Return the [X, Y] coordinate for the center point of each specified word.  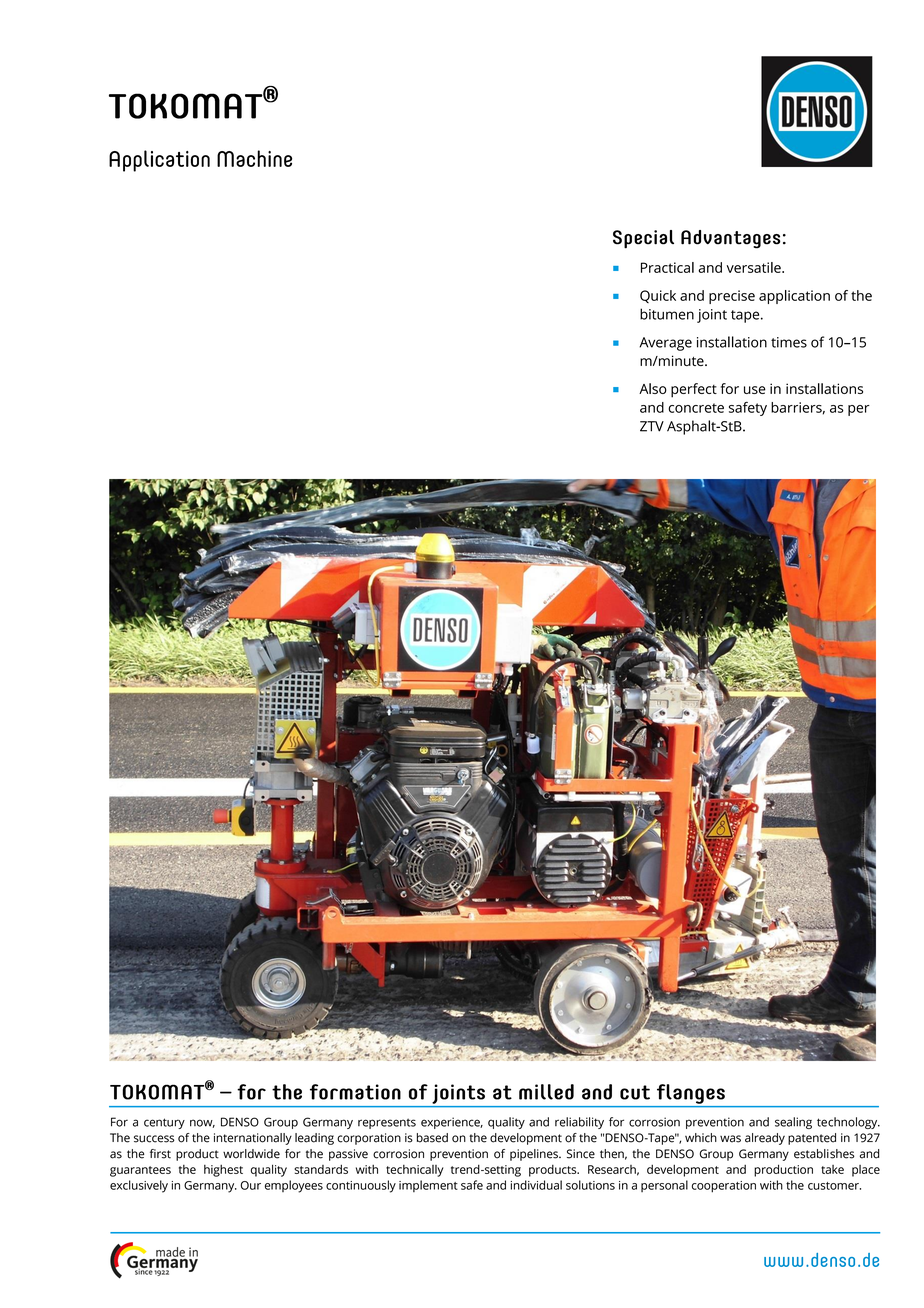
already [765, 1139]
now [202, 1123]
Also [653, 388]
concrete [696, 408]
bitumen [667, 314]
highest [223, 1171]
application [794, 297]
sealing [793, 1123]
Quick [658, 296]
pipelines [535, 1155]
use [755, 390]
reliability [579, 1123]
